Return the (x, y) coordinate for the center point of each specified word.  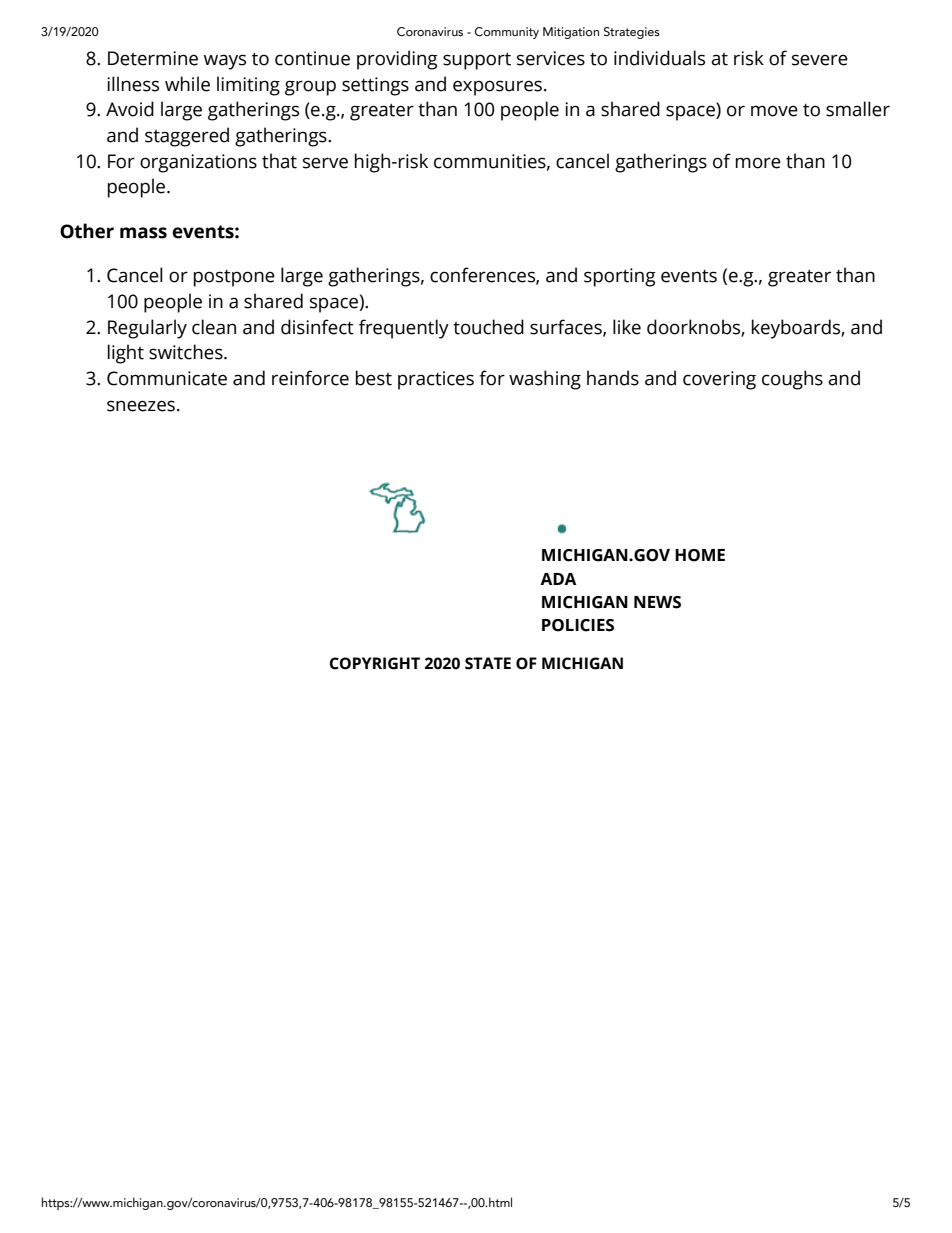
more (758, 163)
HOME (700, 555)
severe (820, 60)
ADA (558, 579)
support (477, 61)
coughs (792, 380)
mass (143, 233)
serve (325, 163)
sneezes (141, 406)
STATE (488, 663)
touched (488, 327)
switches (187, 352)
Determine (153, 58)
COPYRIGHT (375, 663)
